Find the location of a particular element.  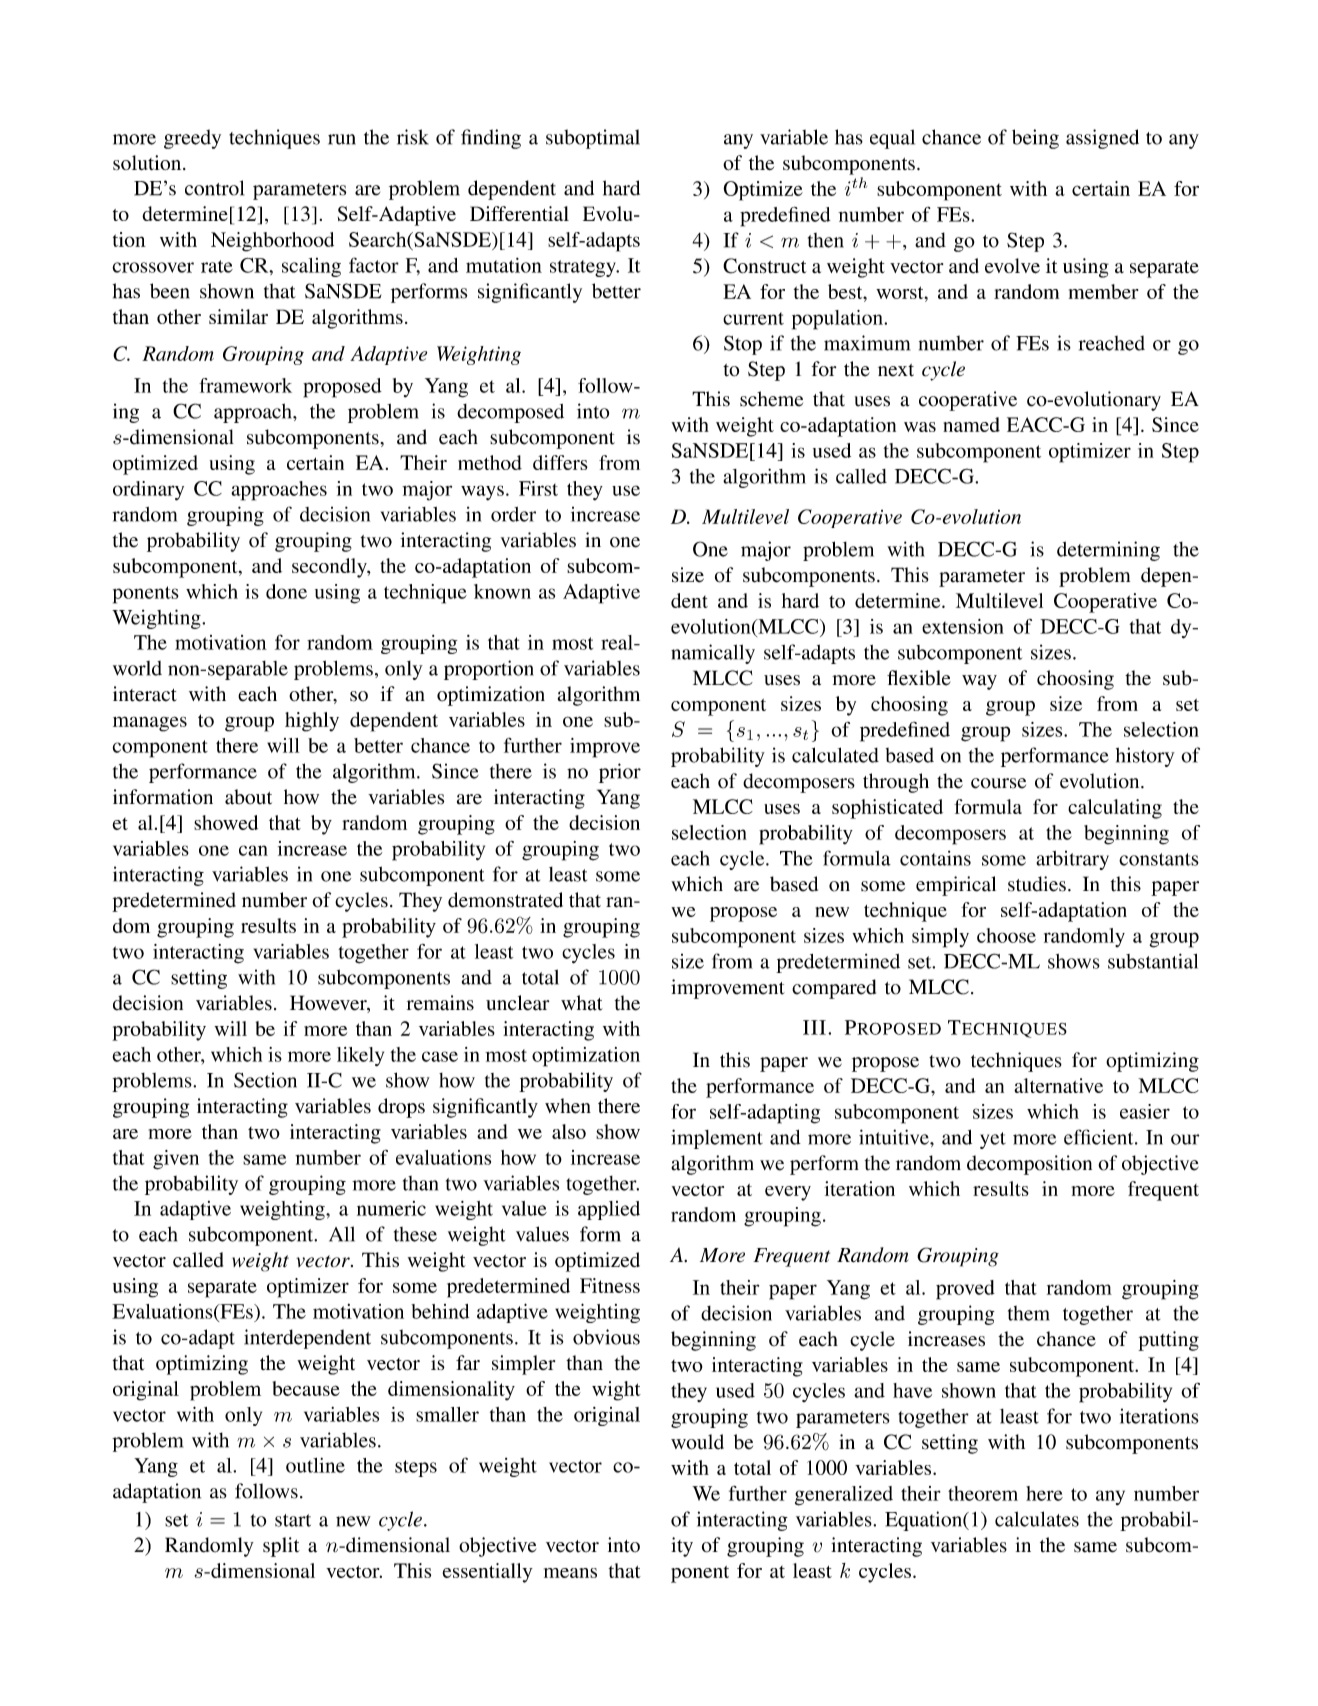

control is located at coordinates (214, 188).
